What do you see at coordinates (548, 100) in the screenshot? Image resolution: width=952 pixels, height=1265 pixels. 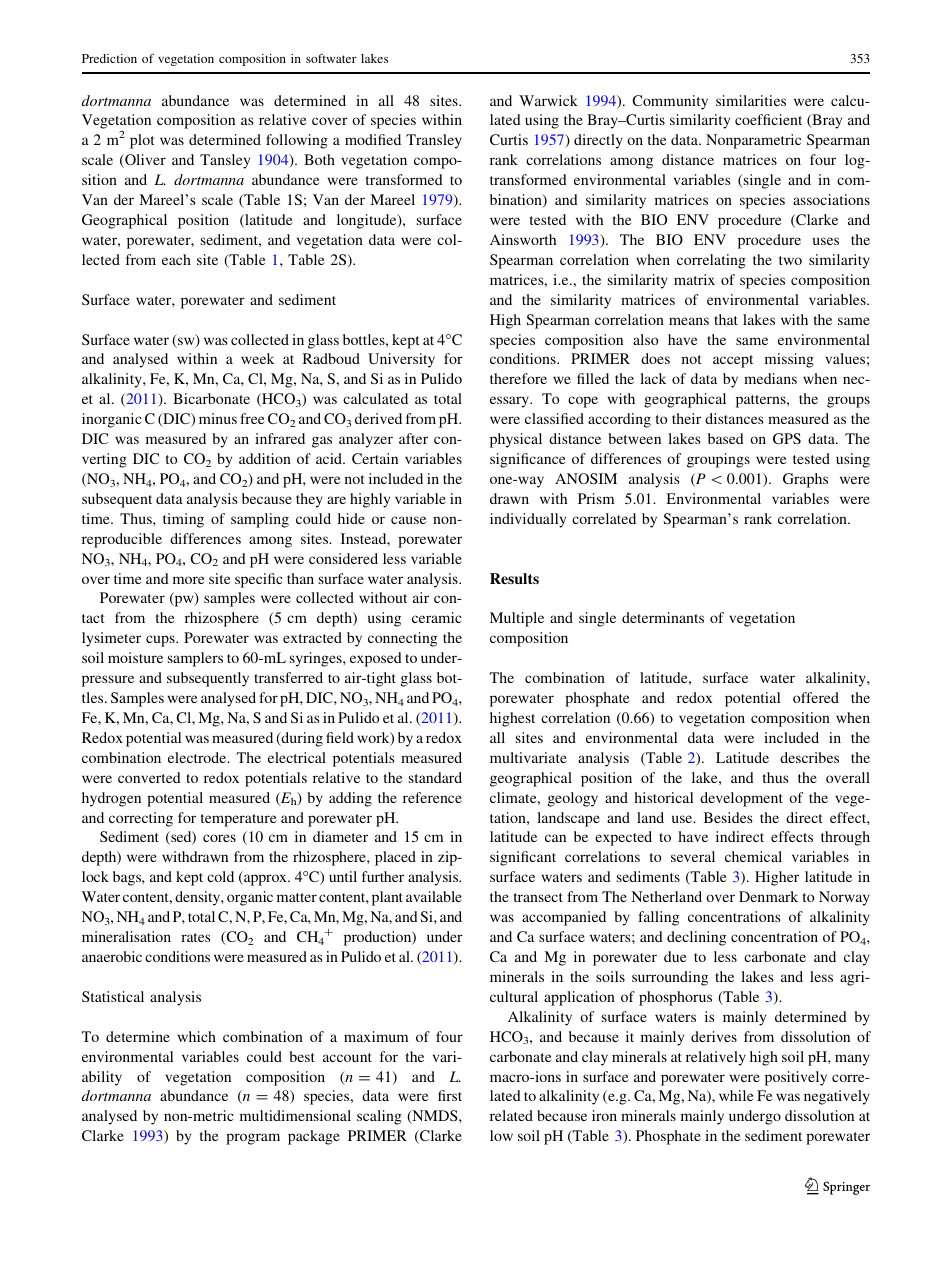 I see `Warwick` at bounding box center [548, 100].
